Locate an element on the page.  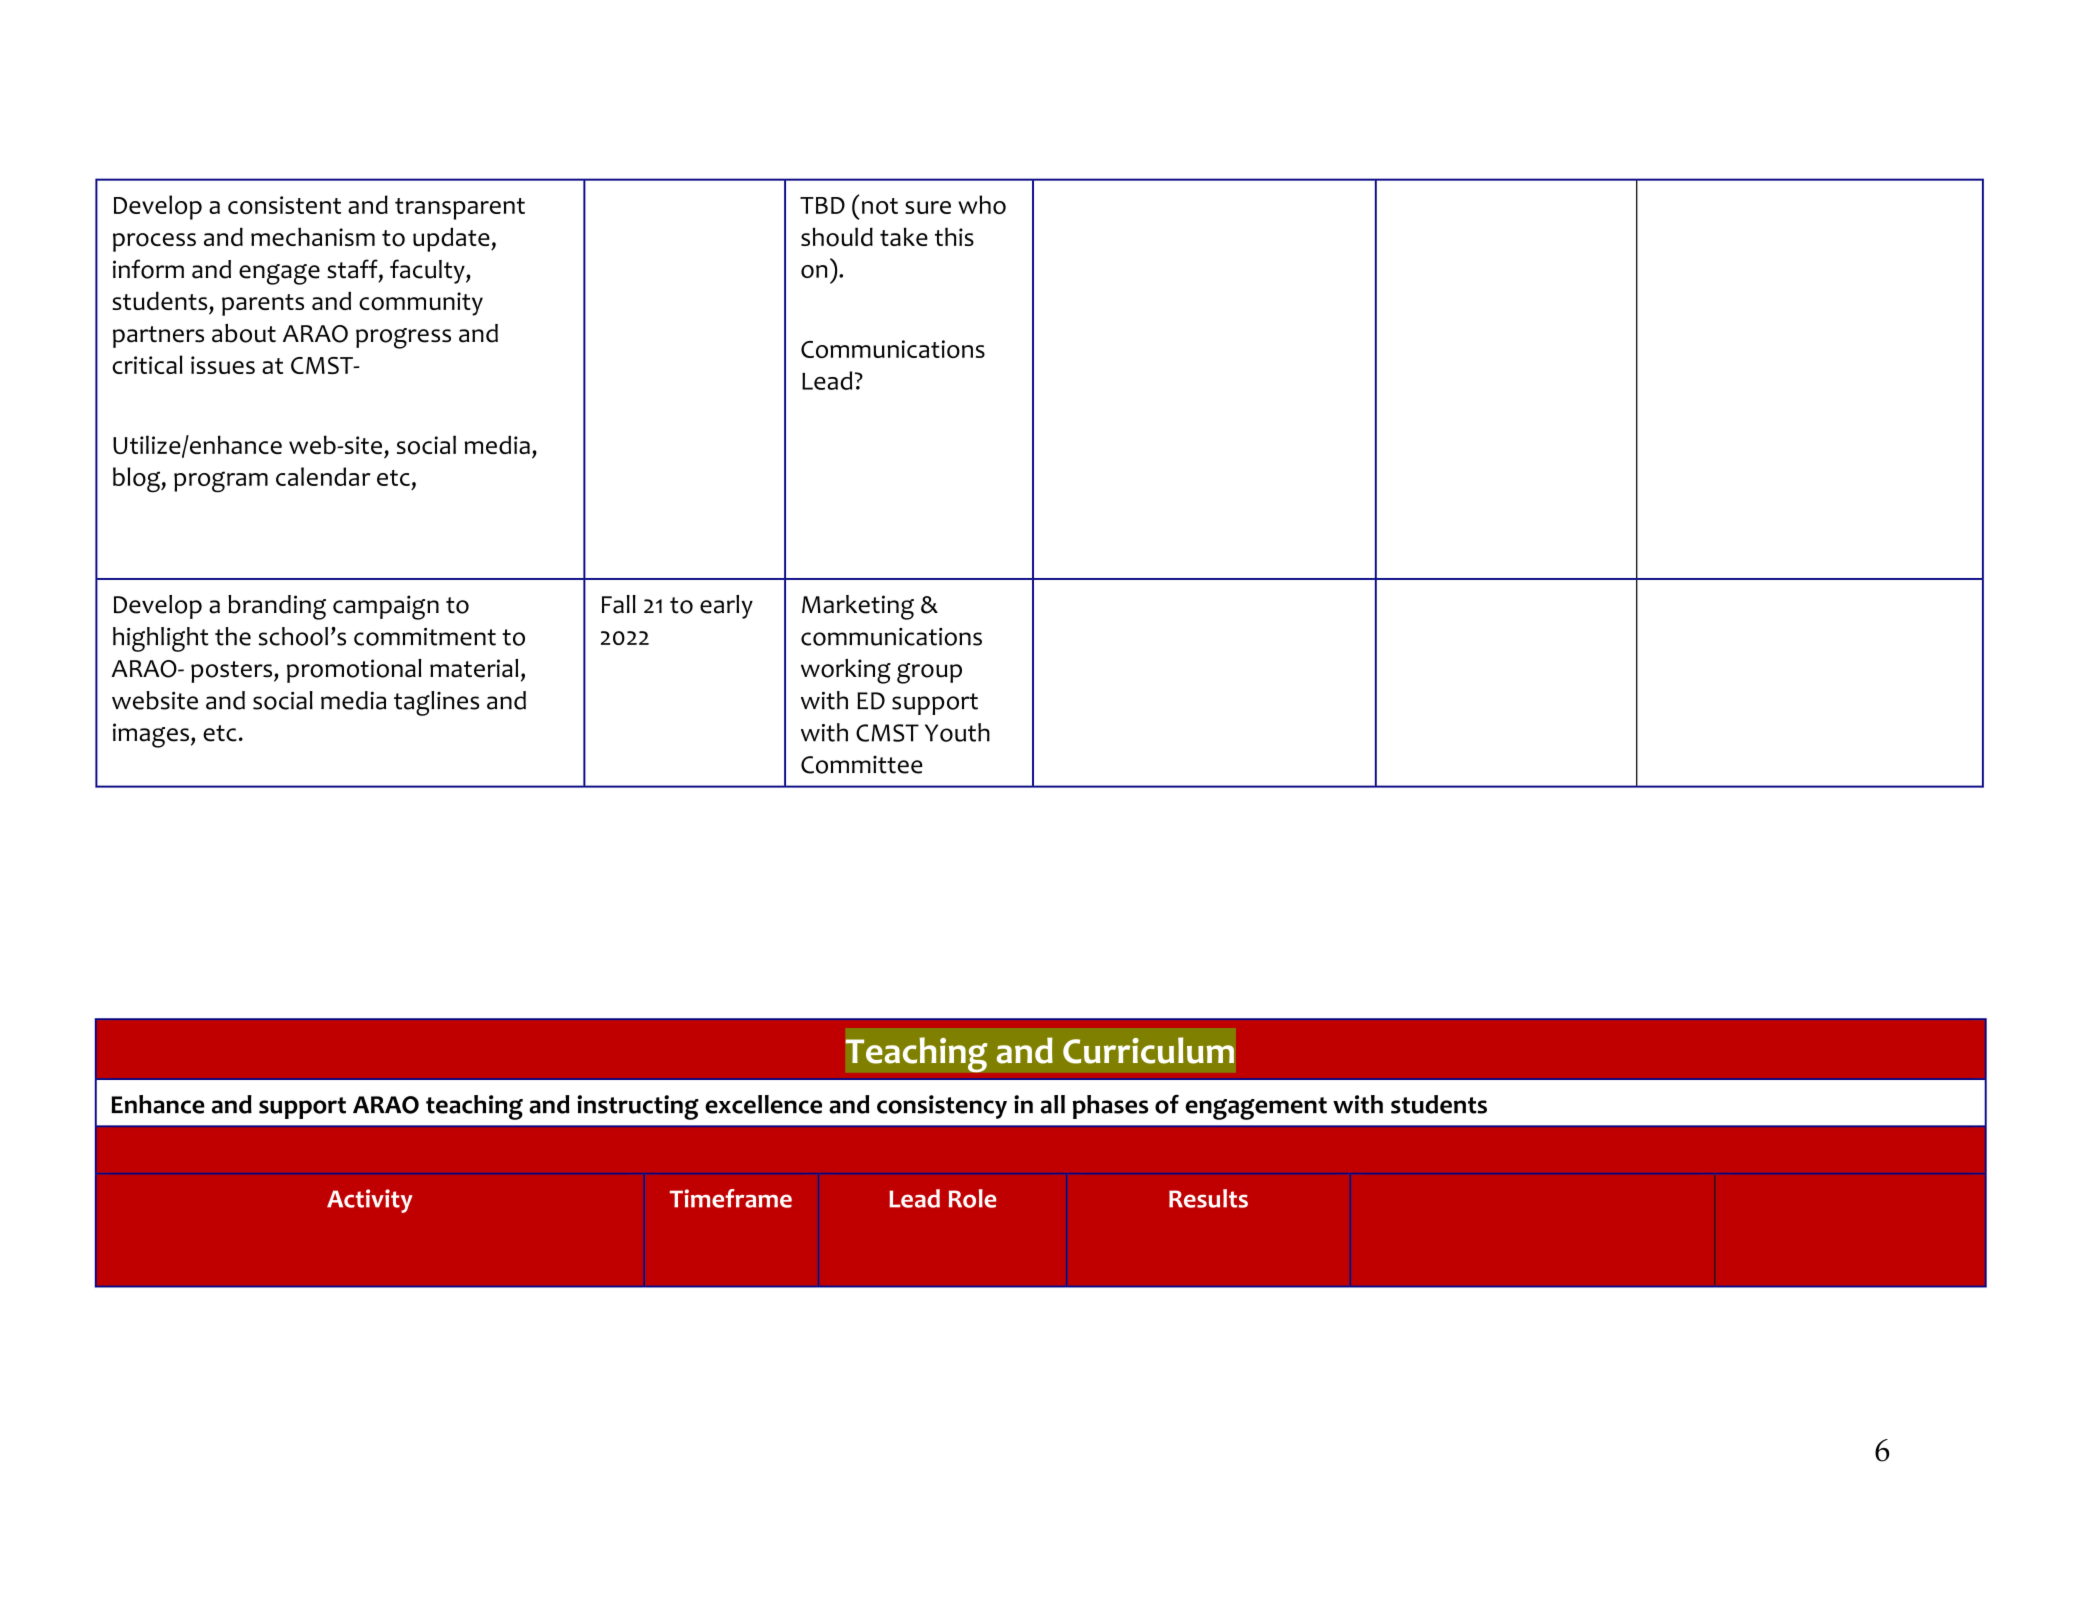
Timeframe is located at coordinates (731, 1198).
